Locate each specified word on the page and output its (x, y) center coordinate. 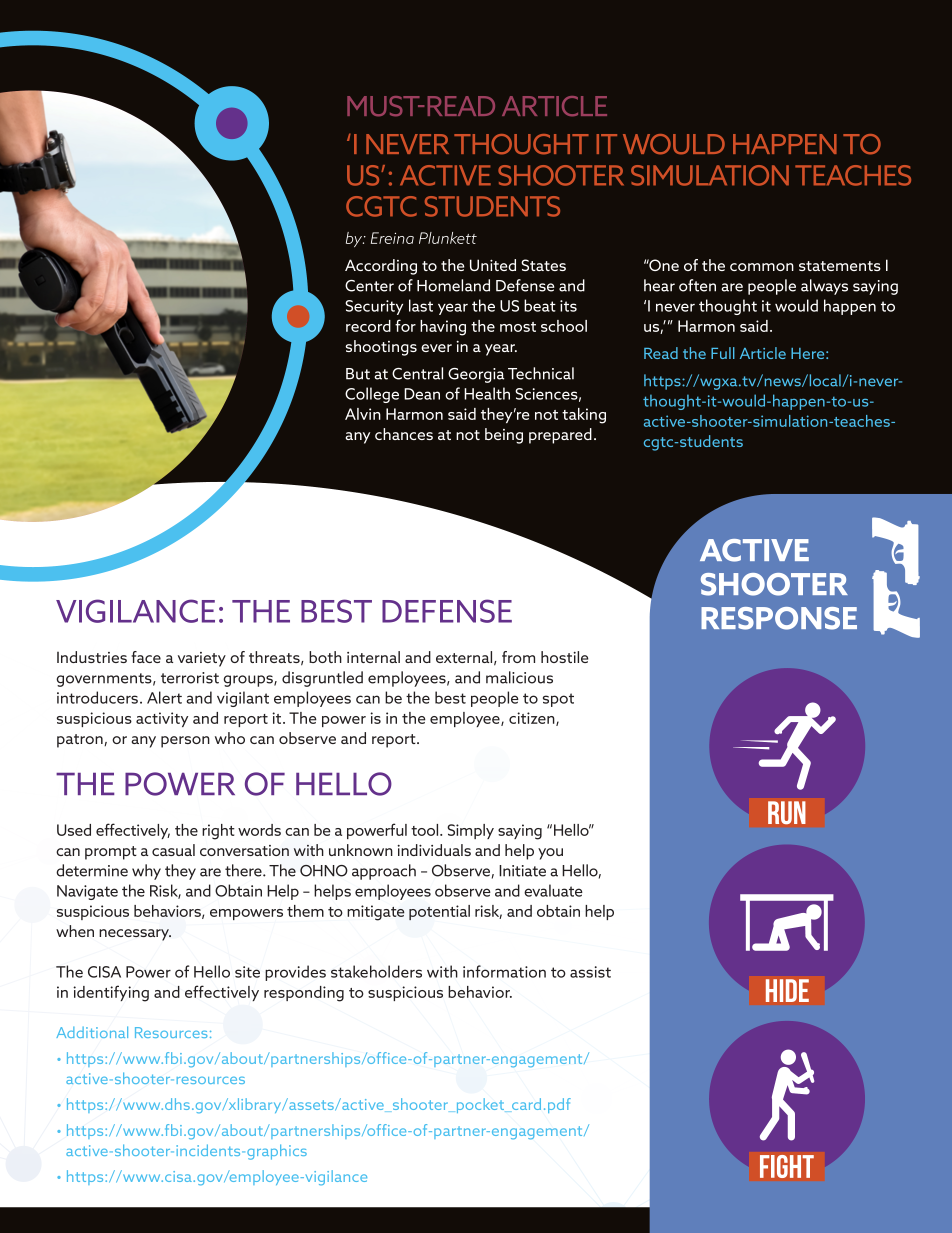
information (504, 971)
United (493, 265)
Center (369, 286)
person (185, 742)
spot (558, 700)
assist (590, 972)
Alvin (363, 414)
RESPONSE (779, 618)
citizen (533, 719)
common (762, 267)
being (504, 436)
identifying (111, 993)
